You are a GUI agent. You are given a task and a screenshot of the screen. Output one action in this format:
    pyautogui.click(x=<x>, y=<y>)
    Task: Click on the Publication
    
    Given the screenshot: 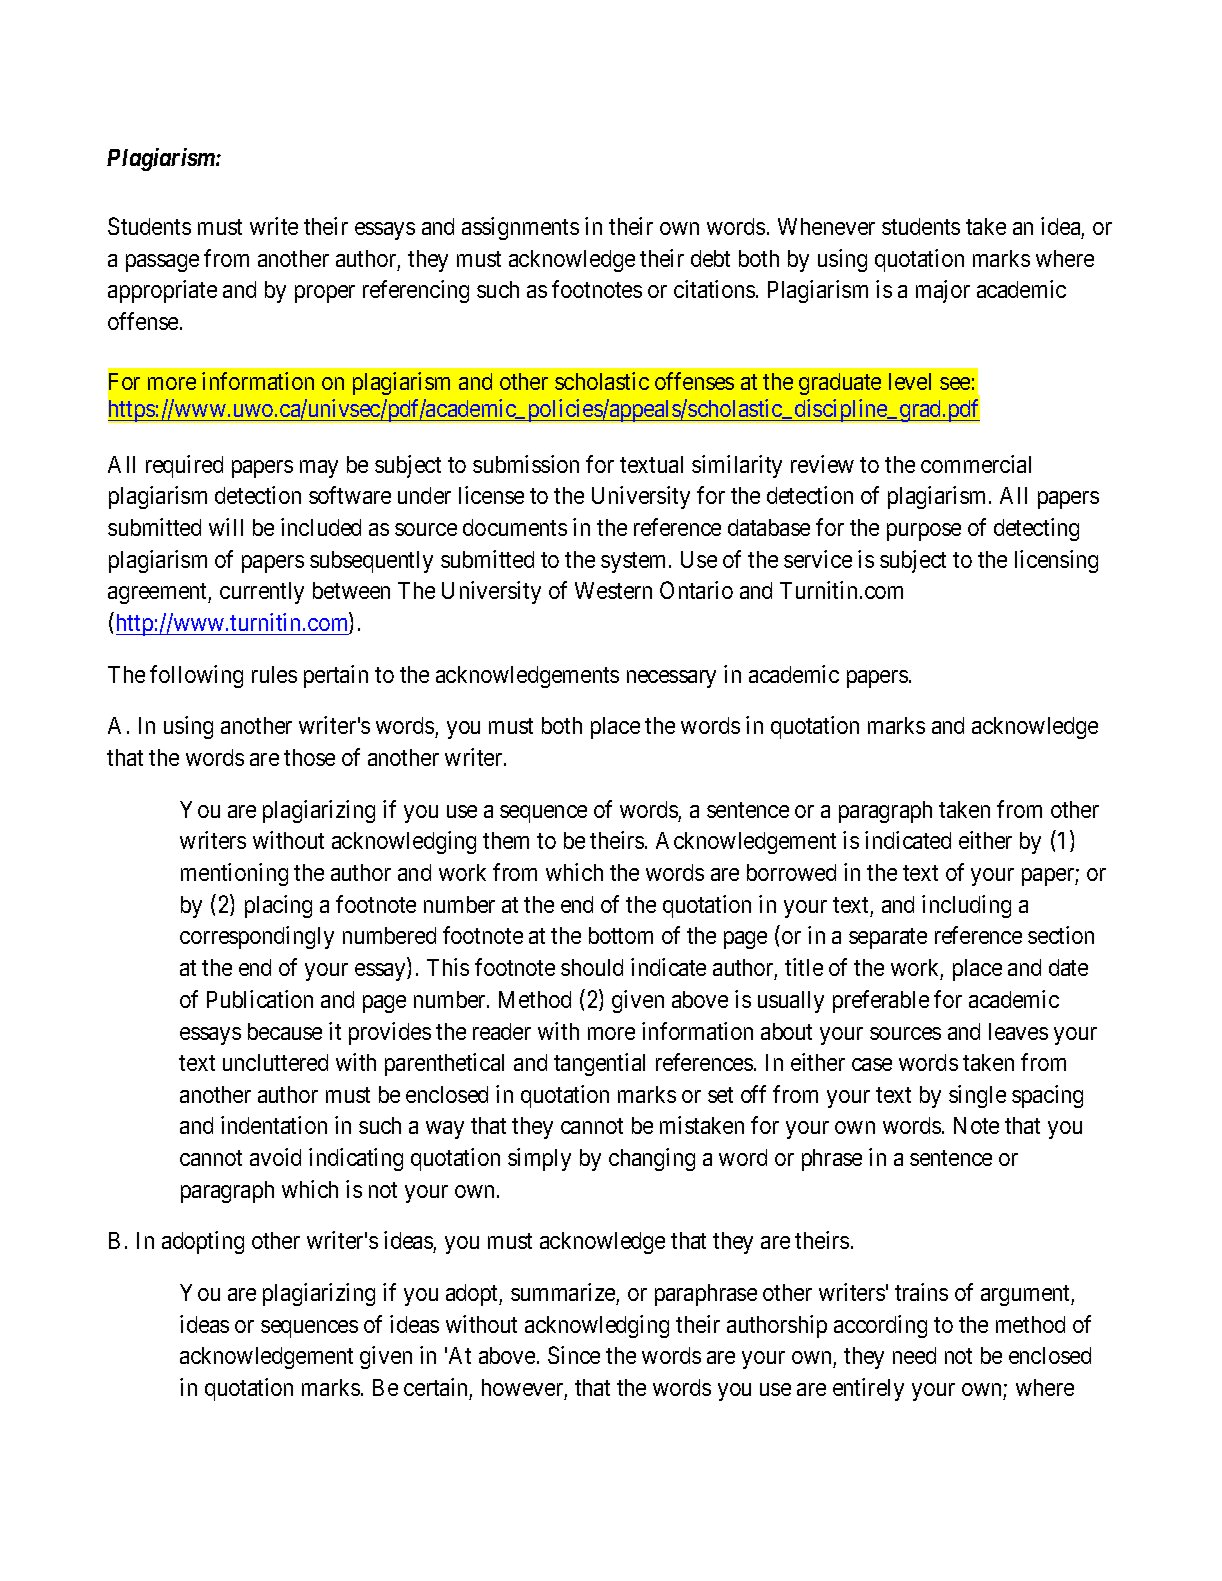 What is the action you would take?
    pyautogui.click(x=260, y=999)
